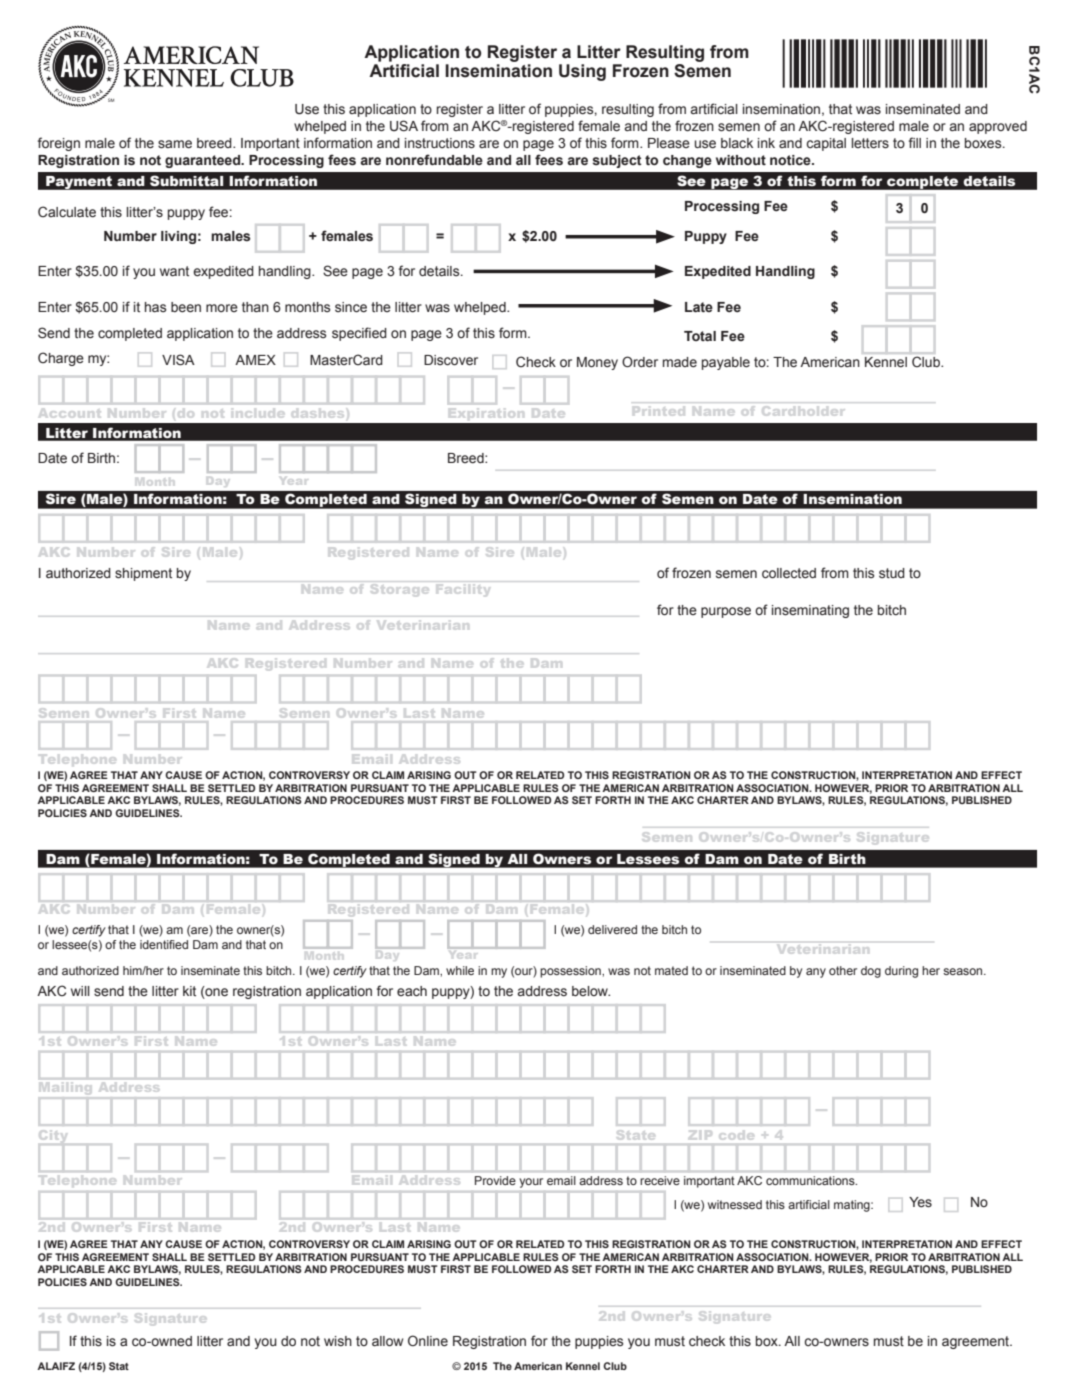  I want to click on letters, so click(870, 143).
